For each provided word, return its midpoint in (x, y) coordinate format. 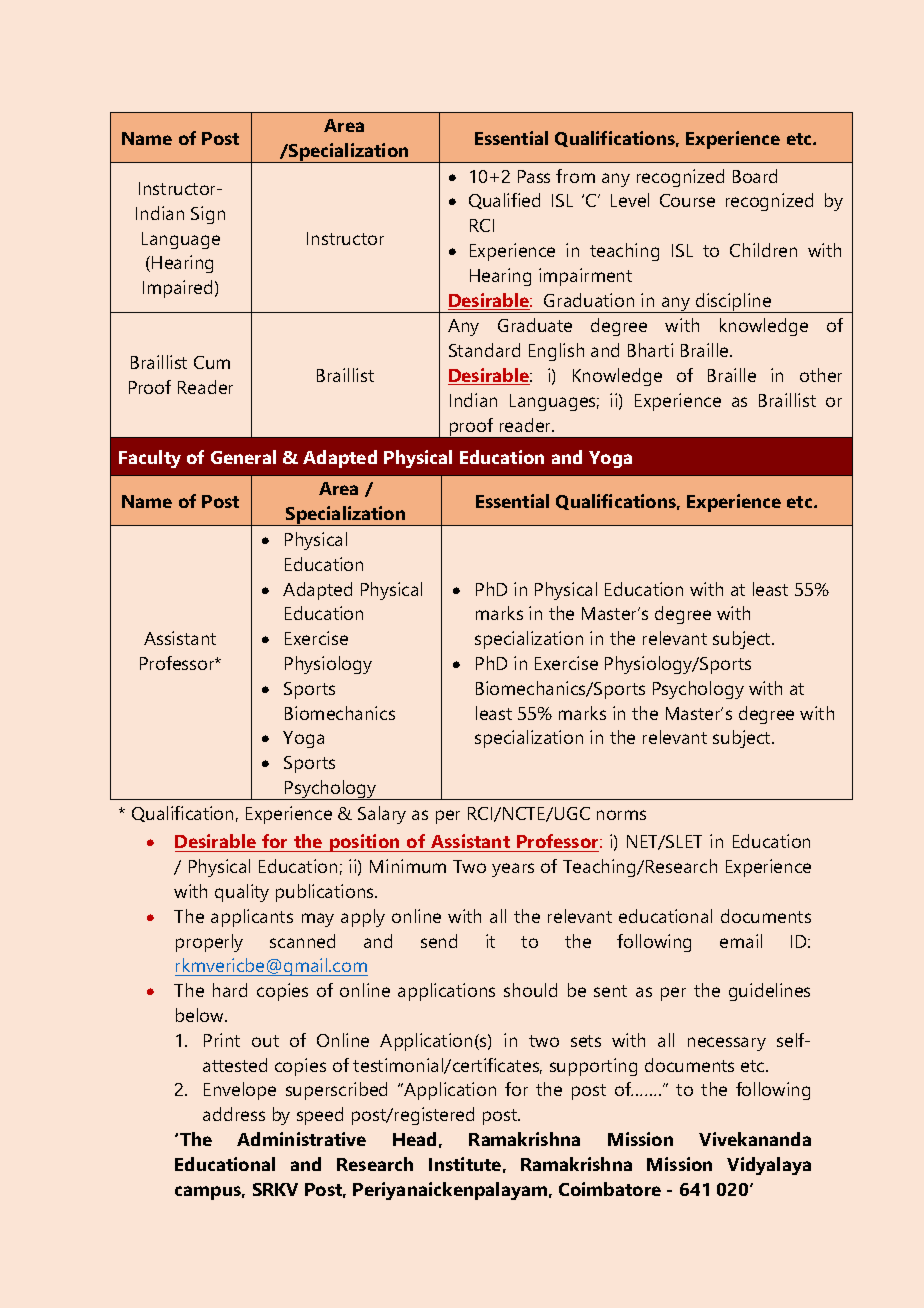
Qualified (504, 201)
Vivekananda (755, 1139)
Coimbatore (610, 1189)
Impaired (177, 289)
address (234, 1114)
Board (755, 176)
